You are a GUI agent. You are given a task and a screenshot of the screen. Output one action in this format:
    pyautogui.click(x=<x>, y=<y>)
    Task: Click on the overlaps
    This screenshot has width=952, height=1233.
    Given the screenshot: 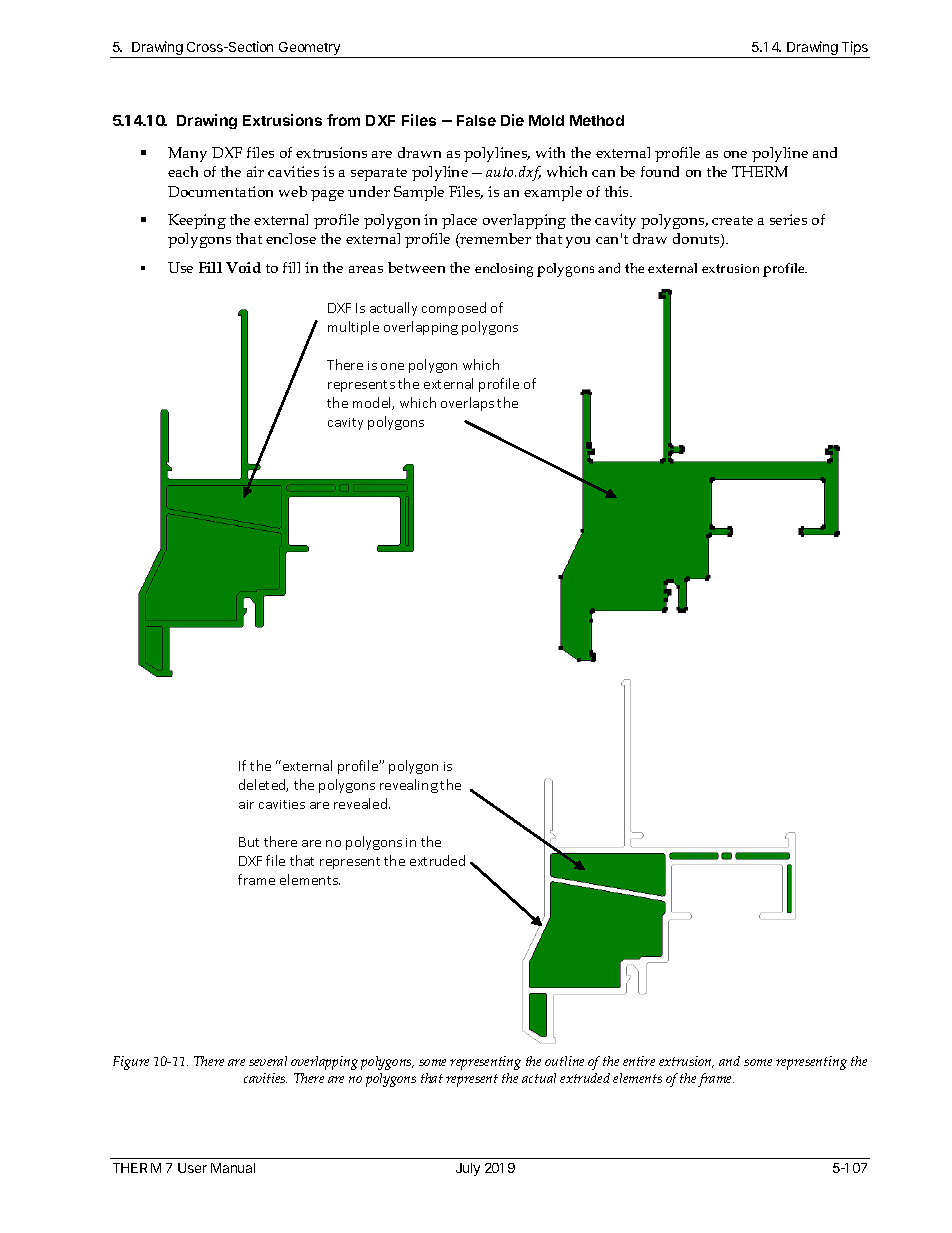 What is the action you would take?
    pyautogui.click(x=467, y=404)
